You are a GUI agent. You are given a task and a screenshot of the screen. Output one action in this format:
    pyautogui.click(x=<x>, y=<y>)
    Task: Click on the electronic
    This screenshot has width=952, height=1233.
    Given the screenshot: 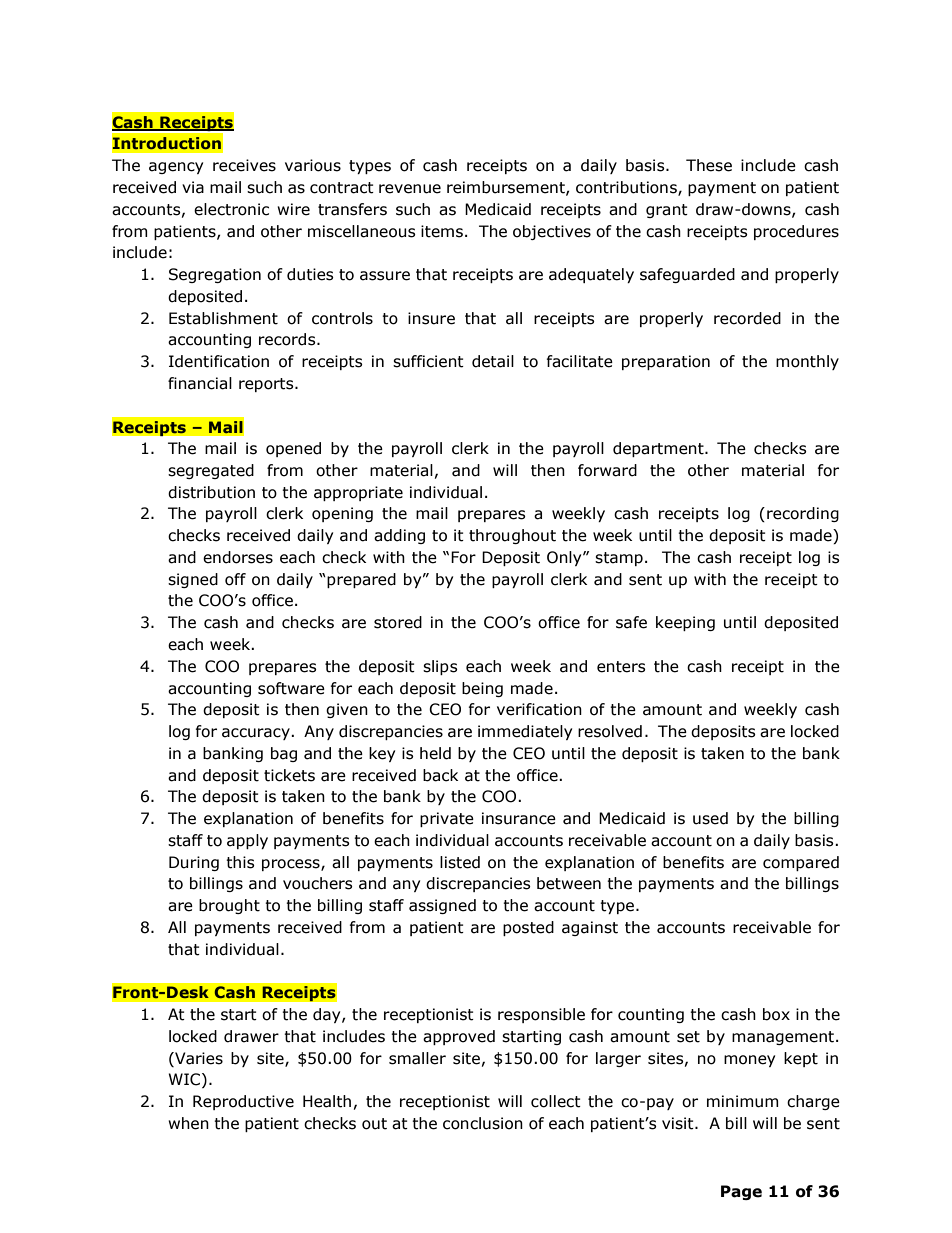 What is the action you would take?
    pyautogui.click(x=231, y=209)
